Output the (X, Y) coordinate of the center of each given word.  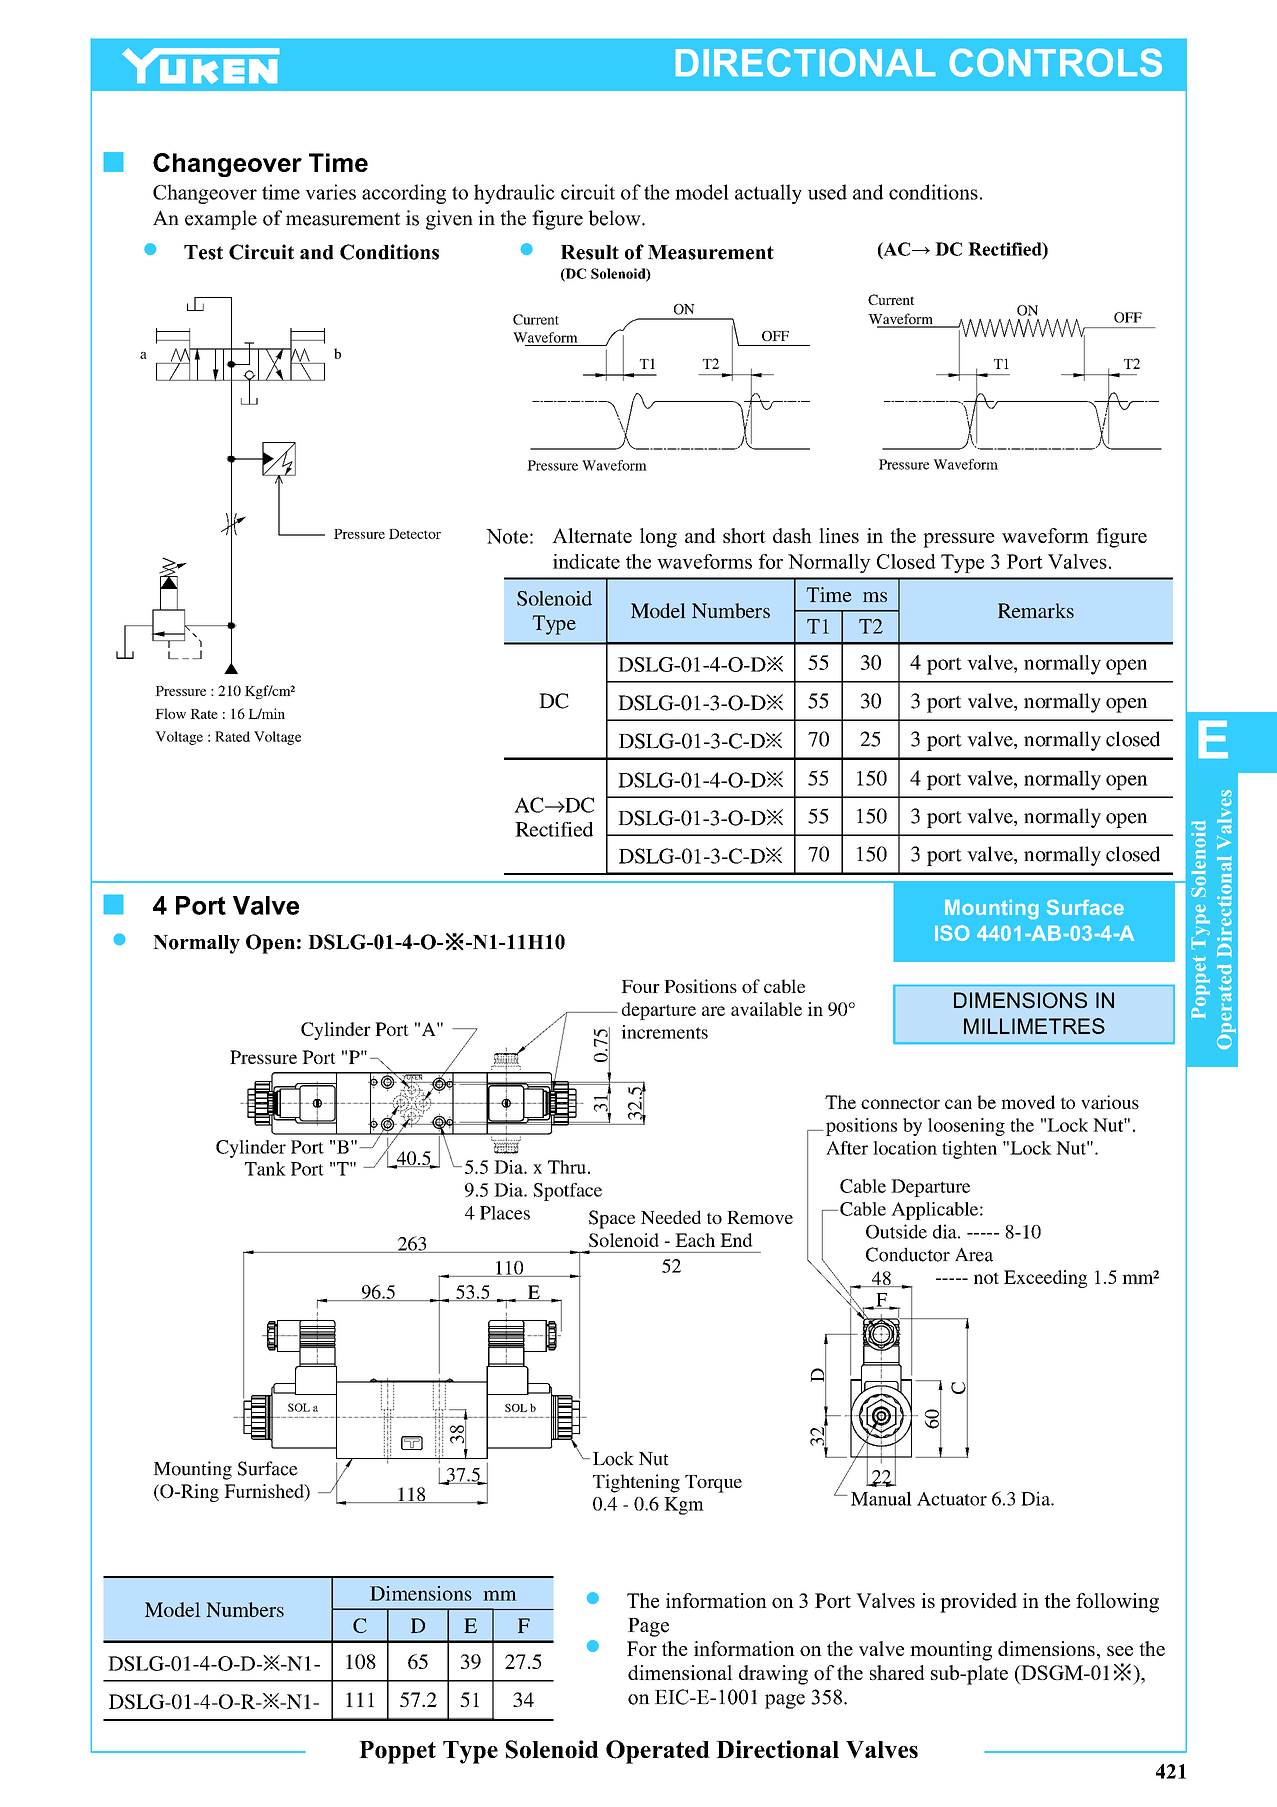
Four (640, 986)
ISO (952, 933)
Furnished (265, 1491)
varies (330, 192)
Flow (170, 713)
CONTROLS (1056, 63)
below (616, 218)
